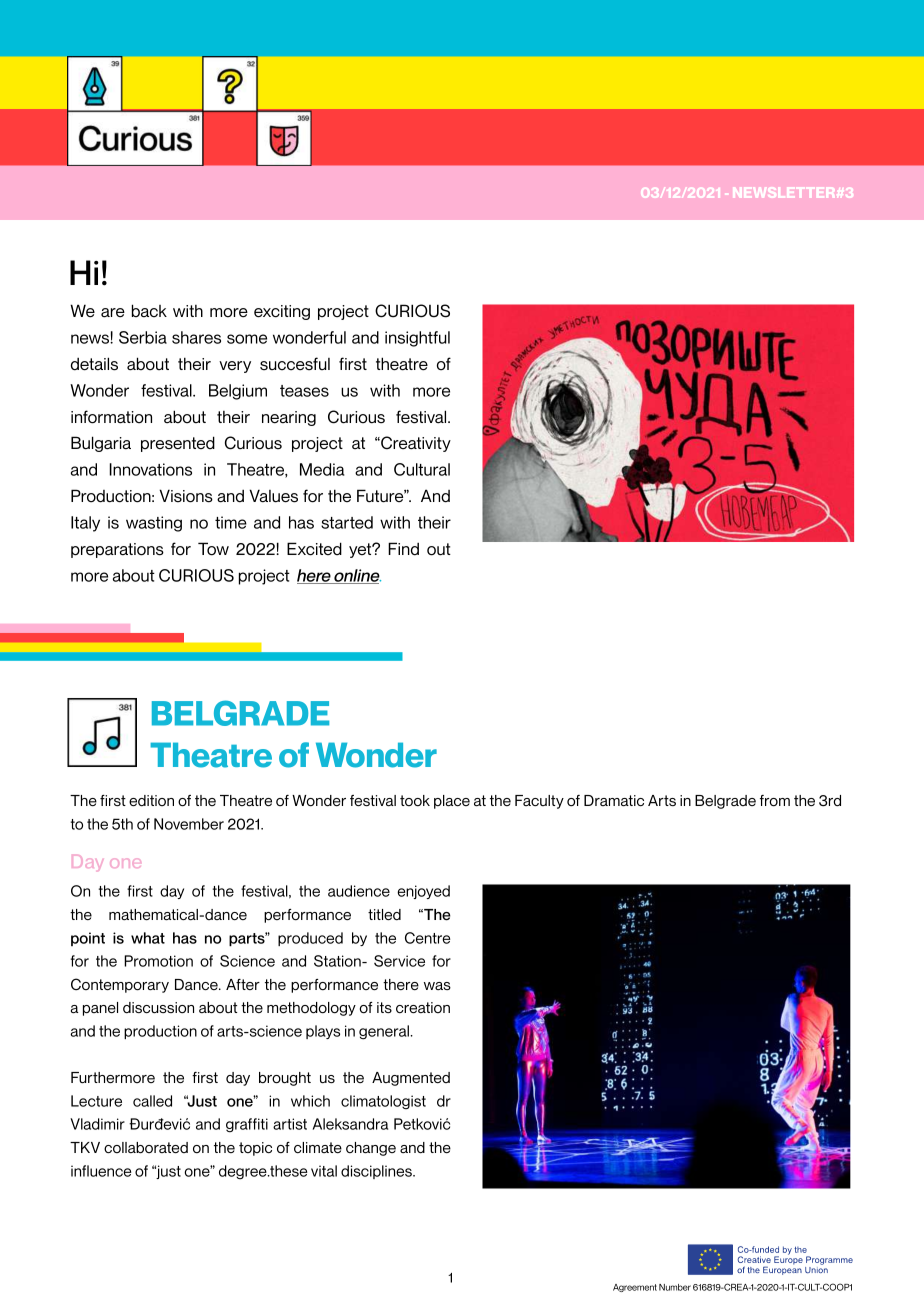  What do you see at coordinates (417, 339) in the screenshot?
I see `insightful` at bounding box center [417, 339].
